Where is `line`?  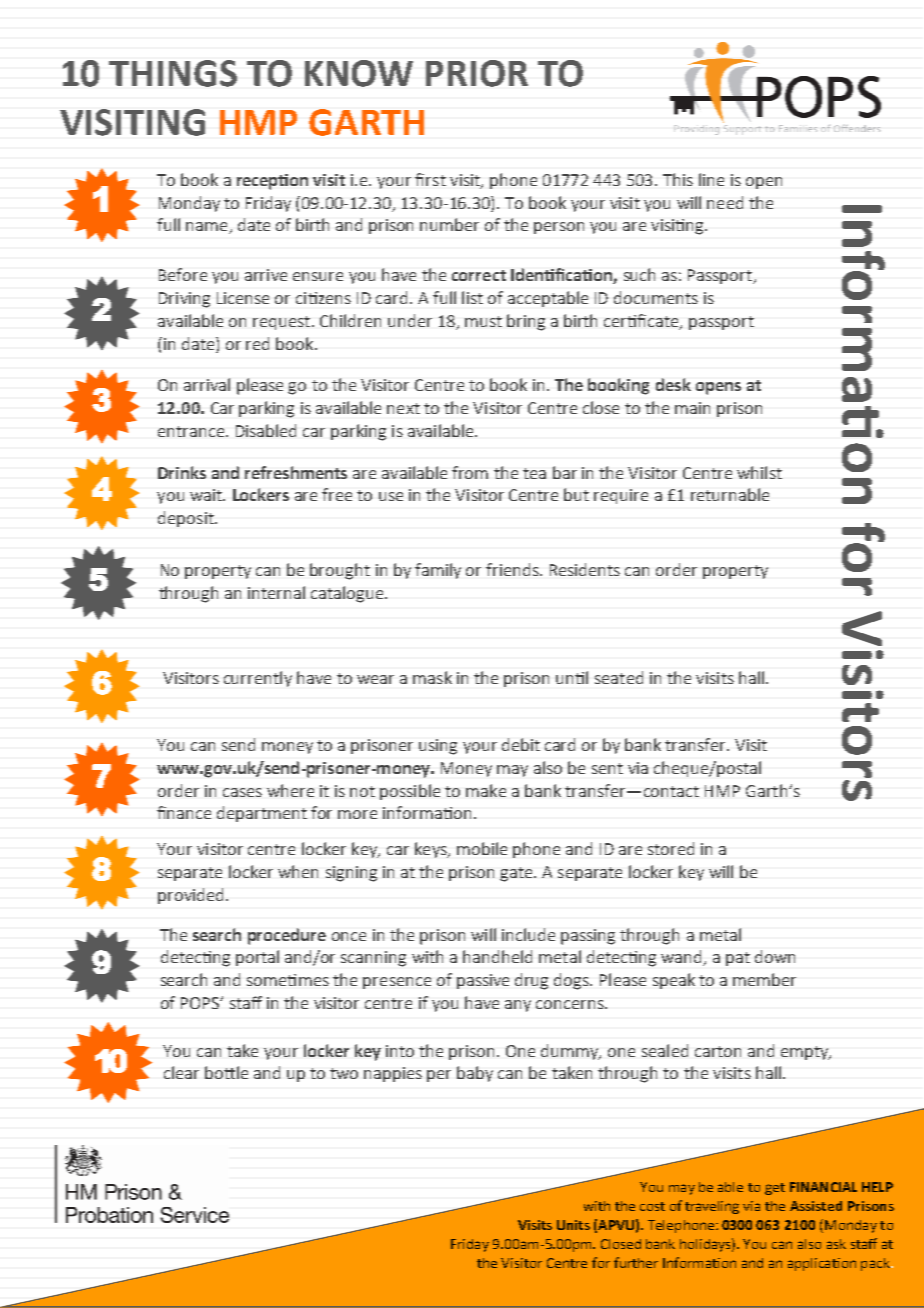 line is located at coordinates (711, 179).
